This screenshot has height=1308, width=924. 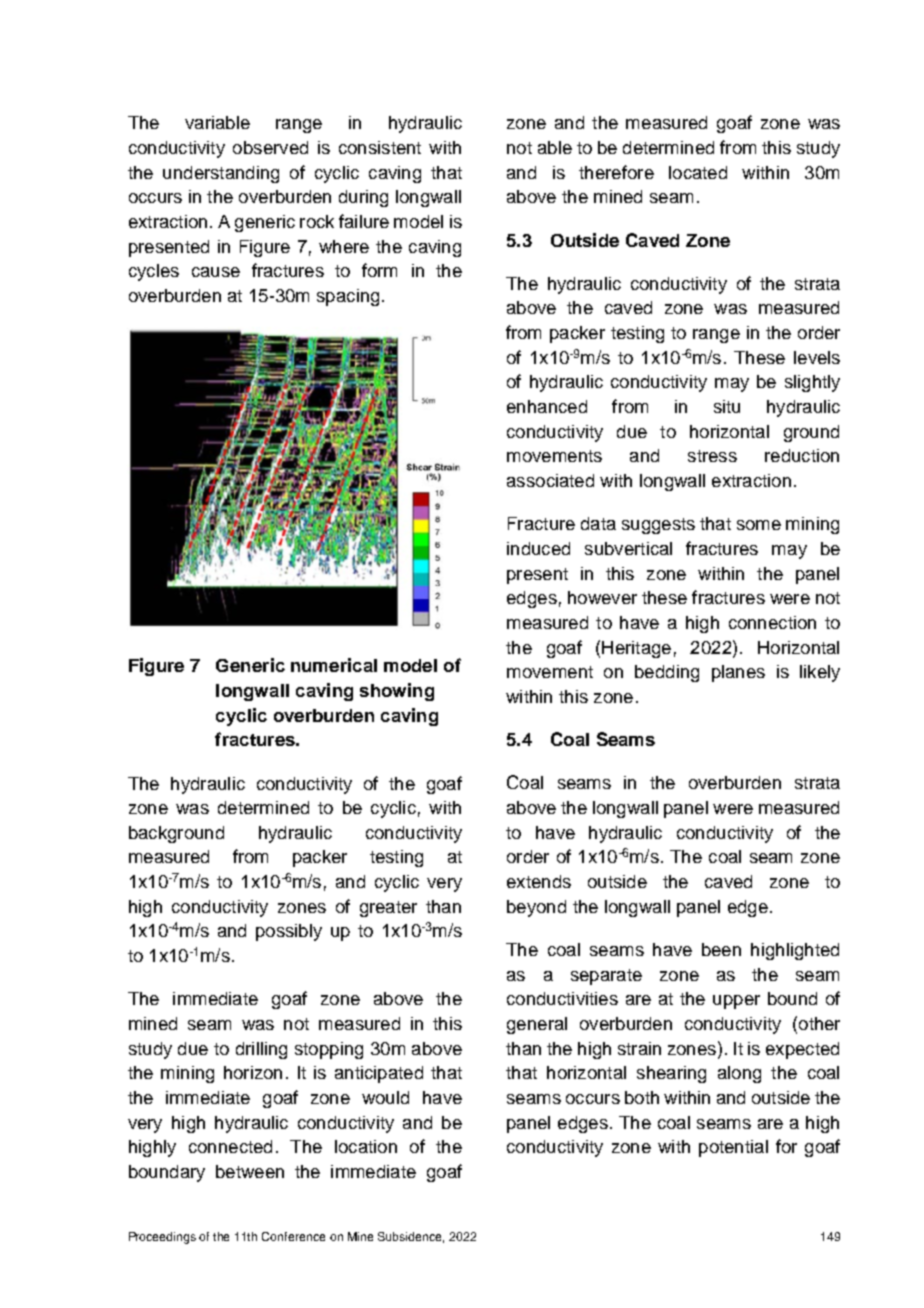 What do you see at coordinates (334, 665) in the screenshot?
I see `numerical` at bounding box center [334, 665].
